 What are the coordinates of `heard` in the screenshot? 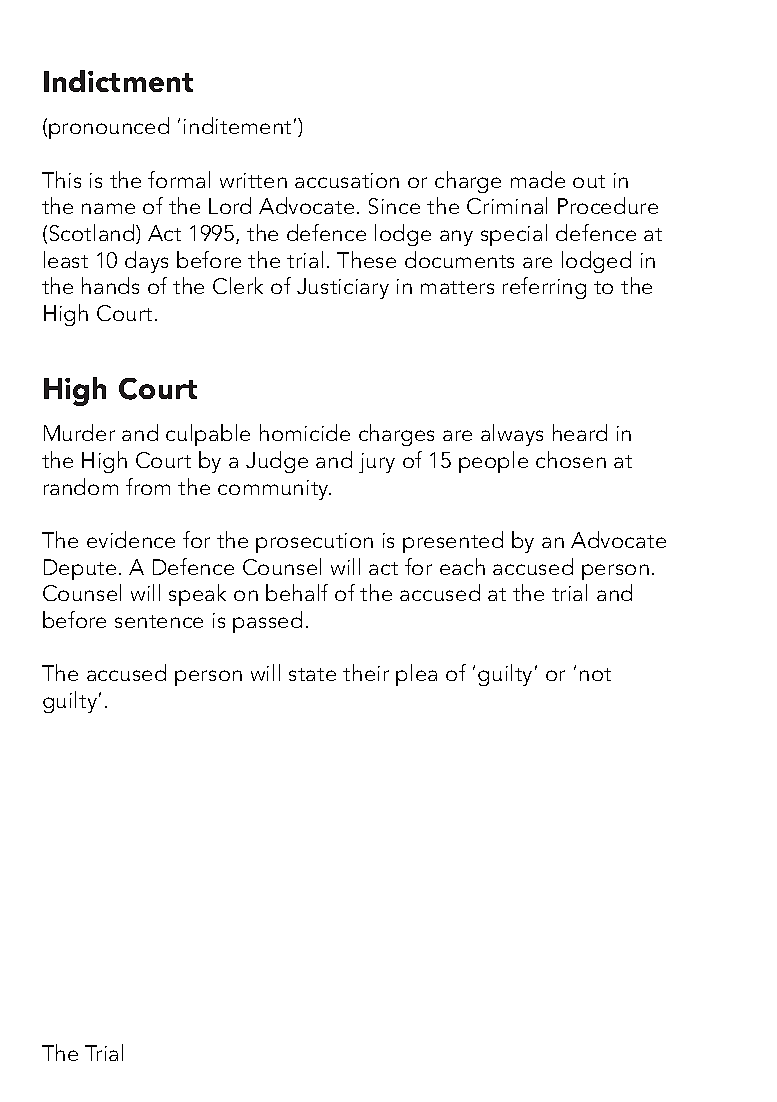 It's located at (580, 432).
